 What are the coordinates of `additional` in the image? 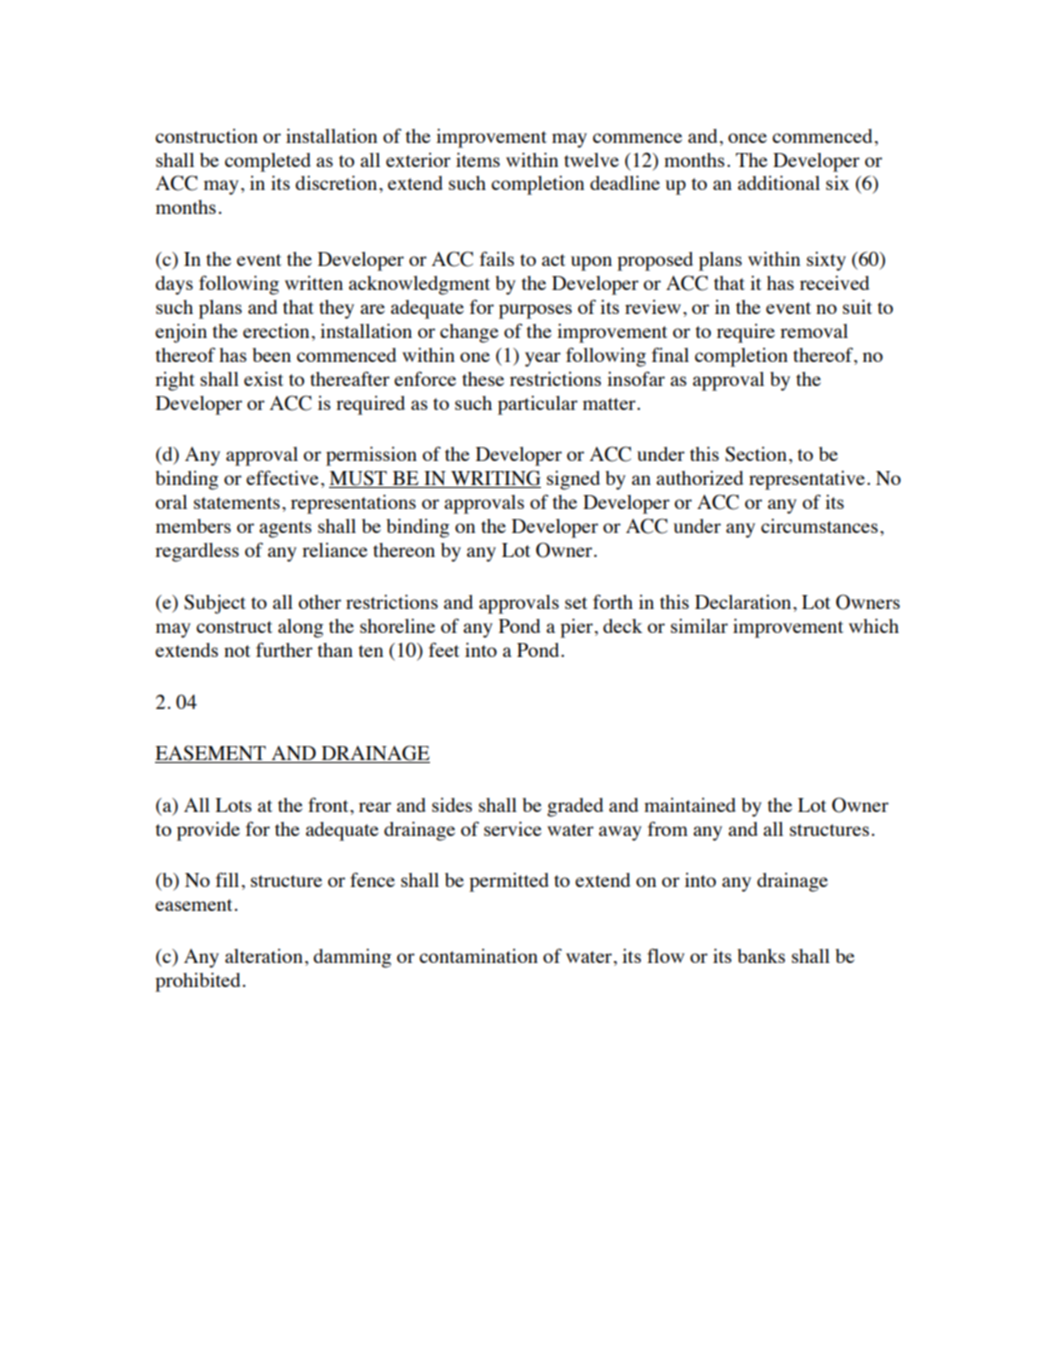 It's located at (779, 182).
